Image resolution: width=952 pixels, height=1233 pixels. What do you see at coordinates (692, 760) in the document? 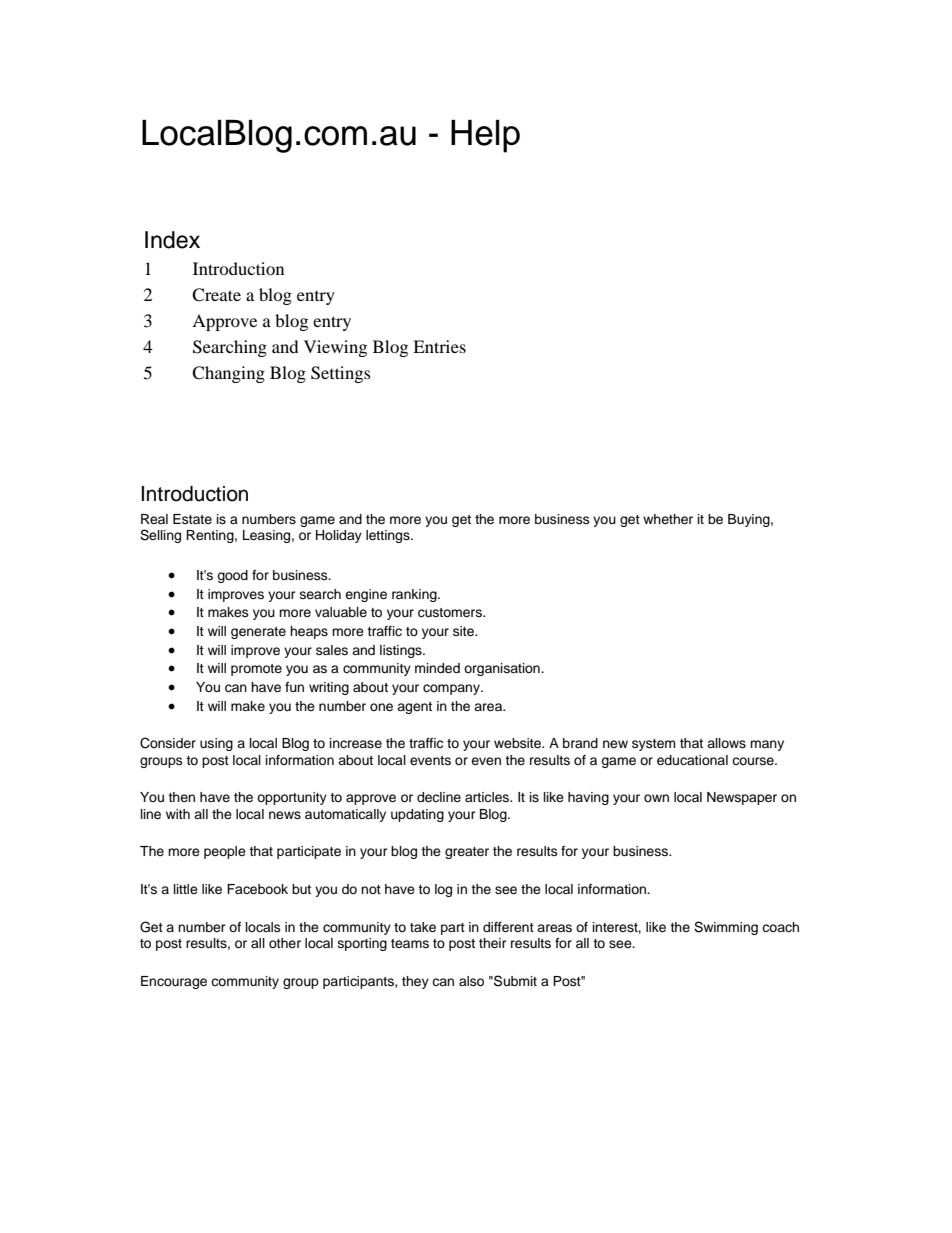
I see `educational` at bounding box center [692, 760].
